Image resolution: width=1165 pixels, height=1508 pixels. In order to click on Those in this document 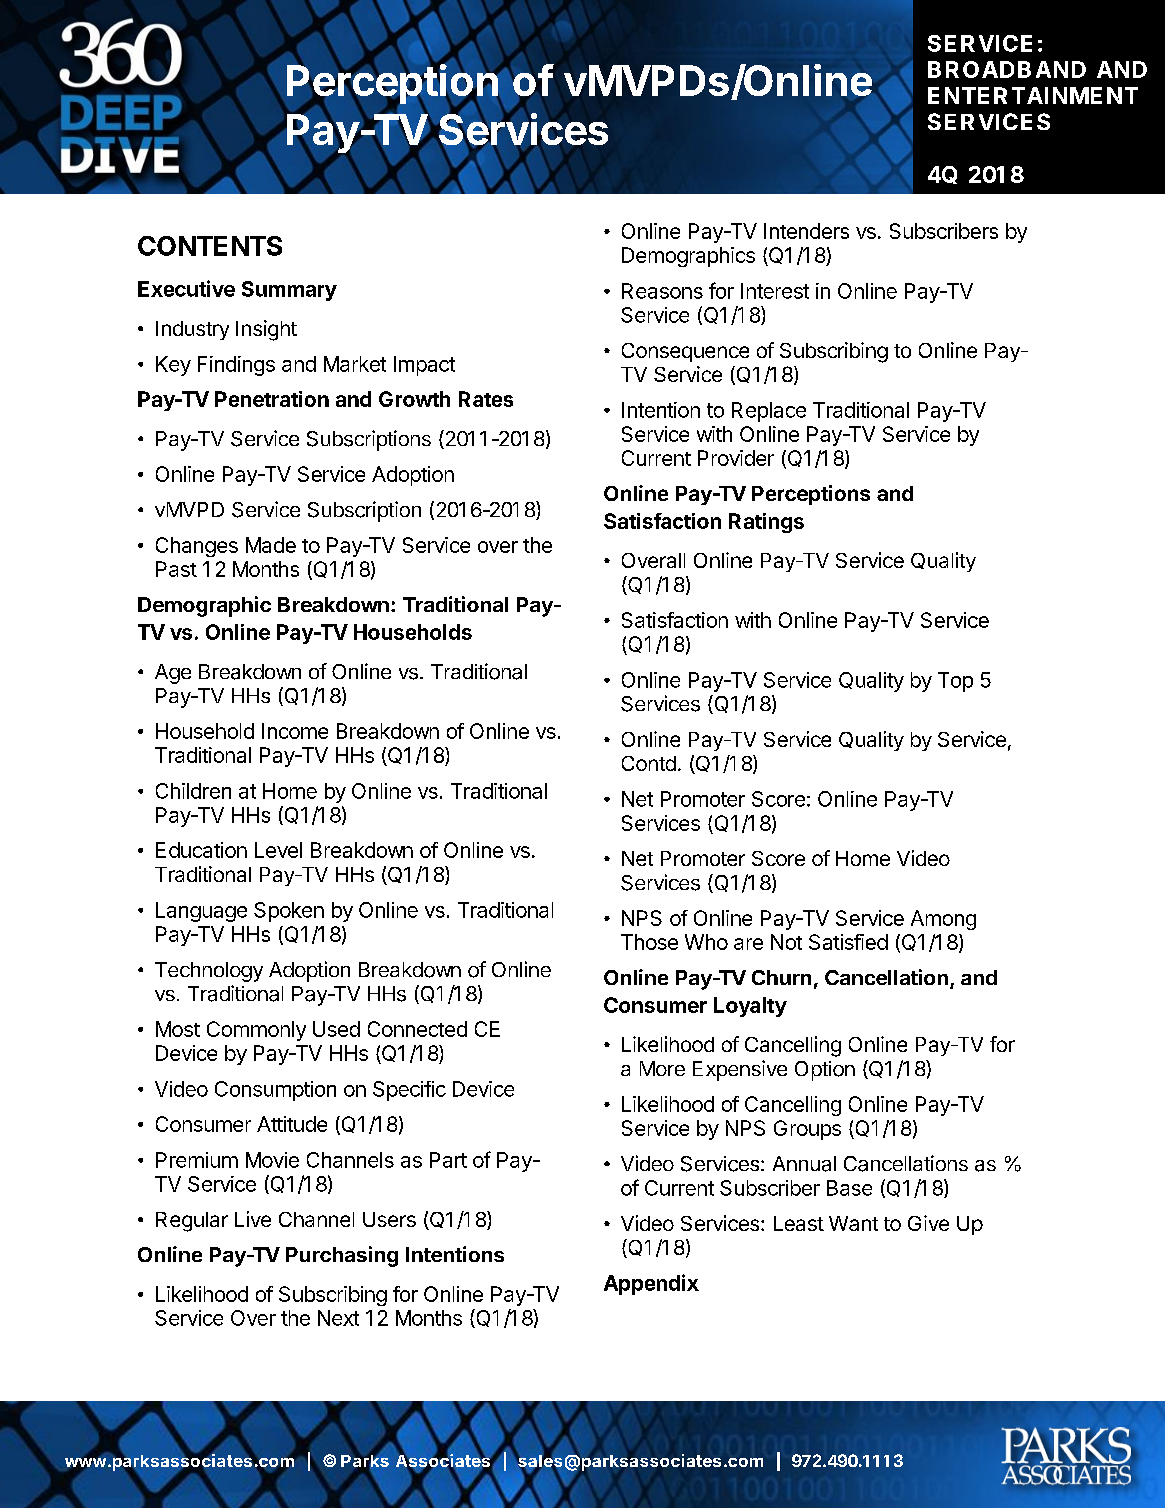, I will do `click(649, 942)`.
